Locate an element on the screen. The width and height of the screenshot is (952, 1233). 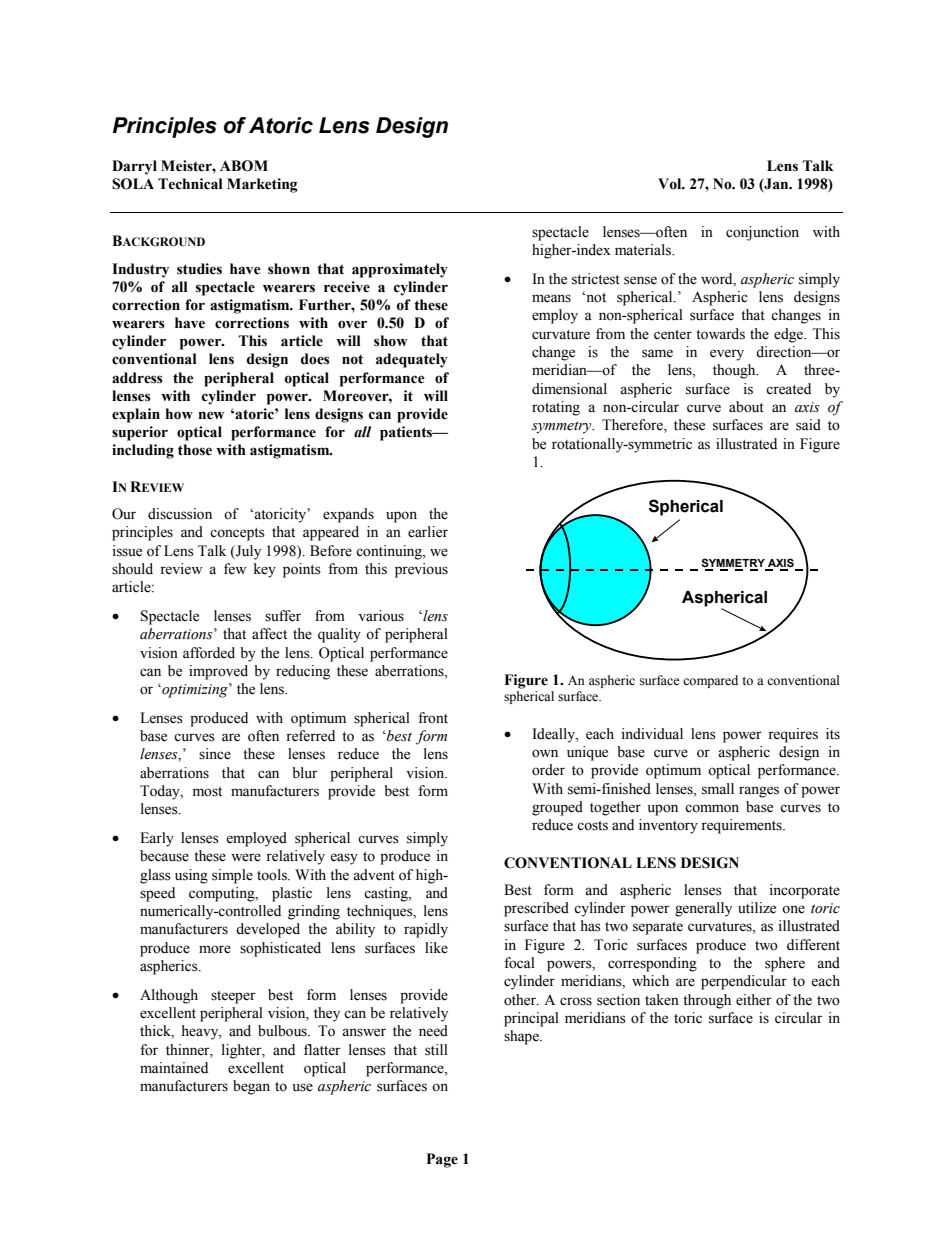
utilize is located at coordinates (757, 908).
